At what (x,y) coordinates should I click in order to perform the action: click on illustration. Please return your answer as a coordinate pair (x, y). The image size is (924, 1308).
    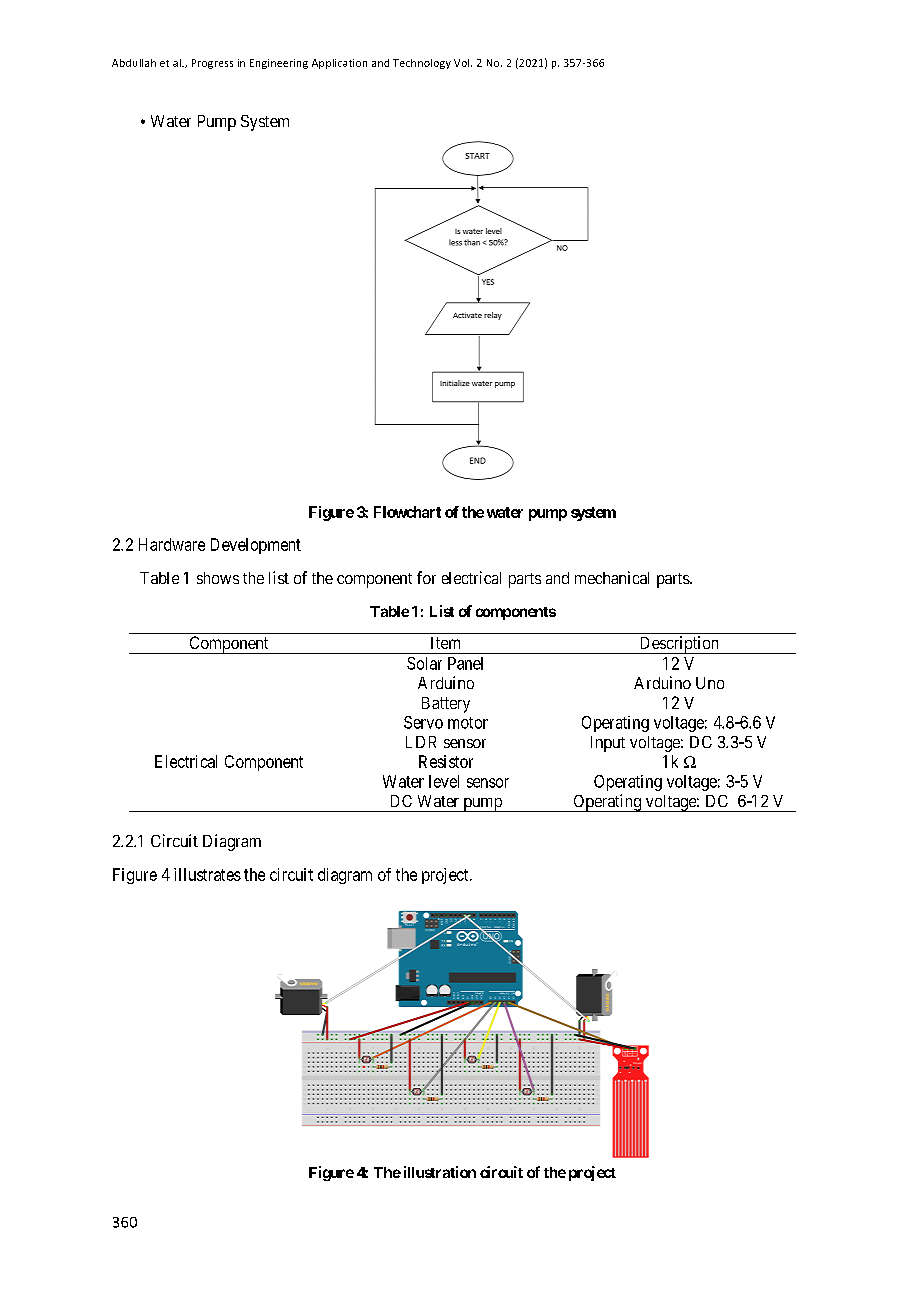
    Looking at the image, I should click on (438, 1172).
